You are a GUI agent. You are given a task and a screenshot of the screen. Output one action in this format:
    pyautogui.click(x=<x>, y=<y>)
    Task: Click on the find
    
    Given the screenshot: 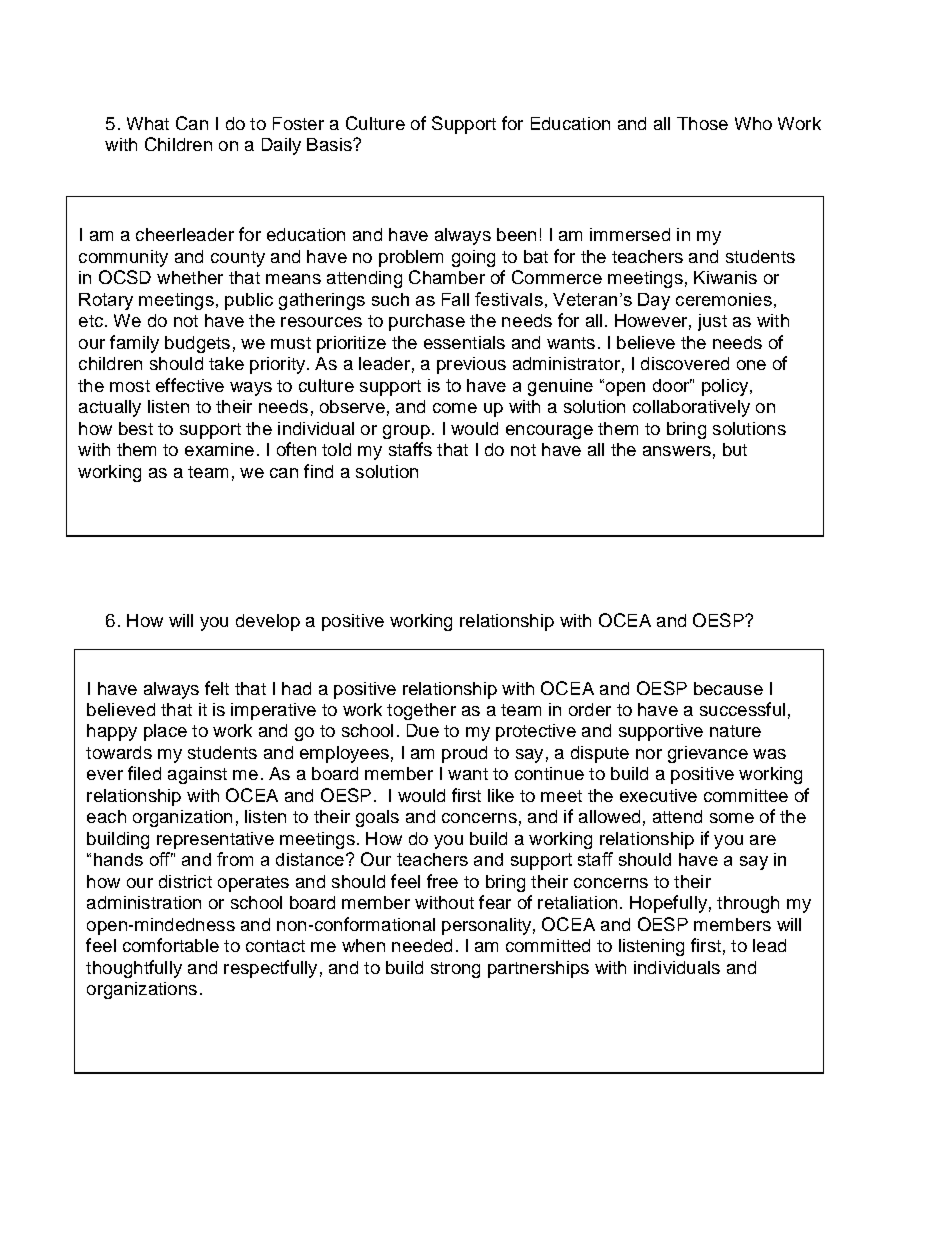 What is the action you would take?
    pyautogui.click(x=318, y=471)
